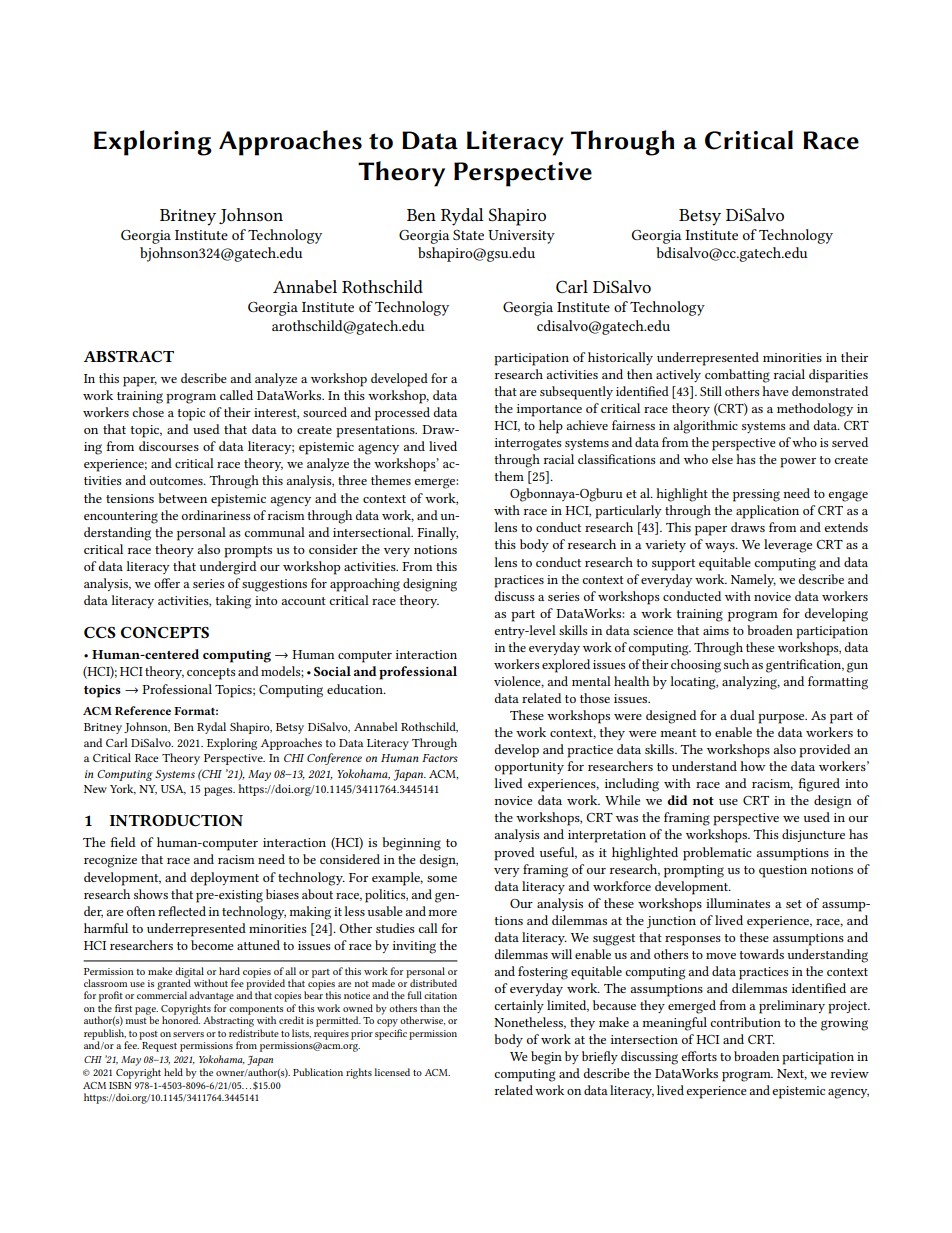  What do you see at coordinates (173, 1072) in the image?
I see `held` at bounding box center [173, 1072].
